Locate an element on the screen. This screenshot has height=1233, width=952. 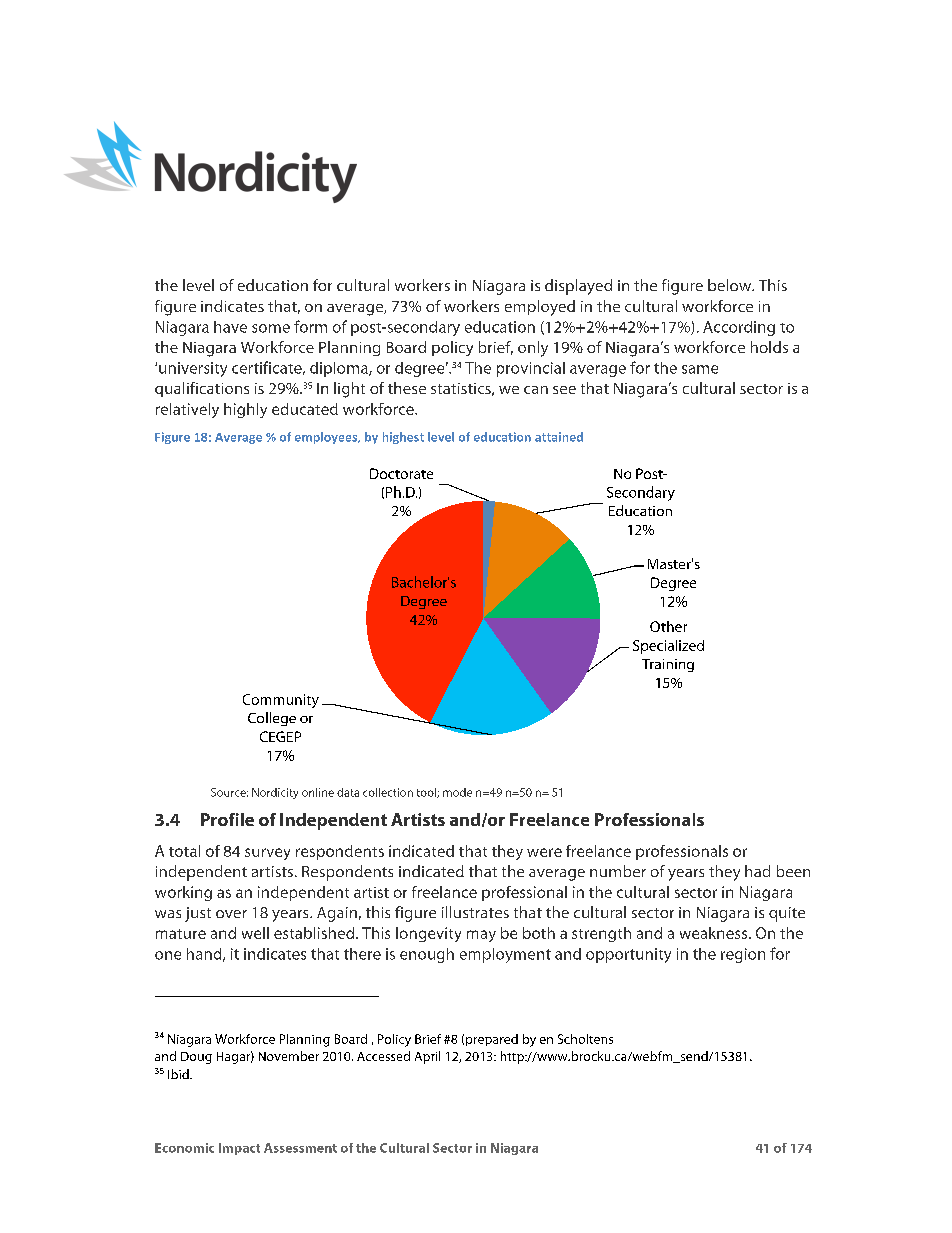
College is located at coordinates (272, 719).
